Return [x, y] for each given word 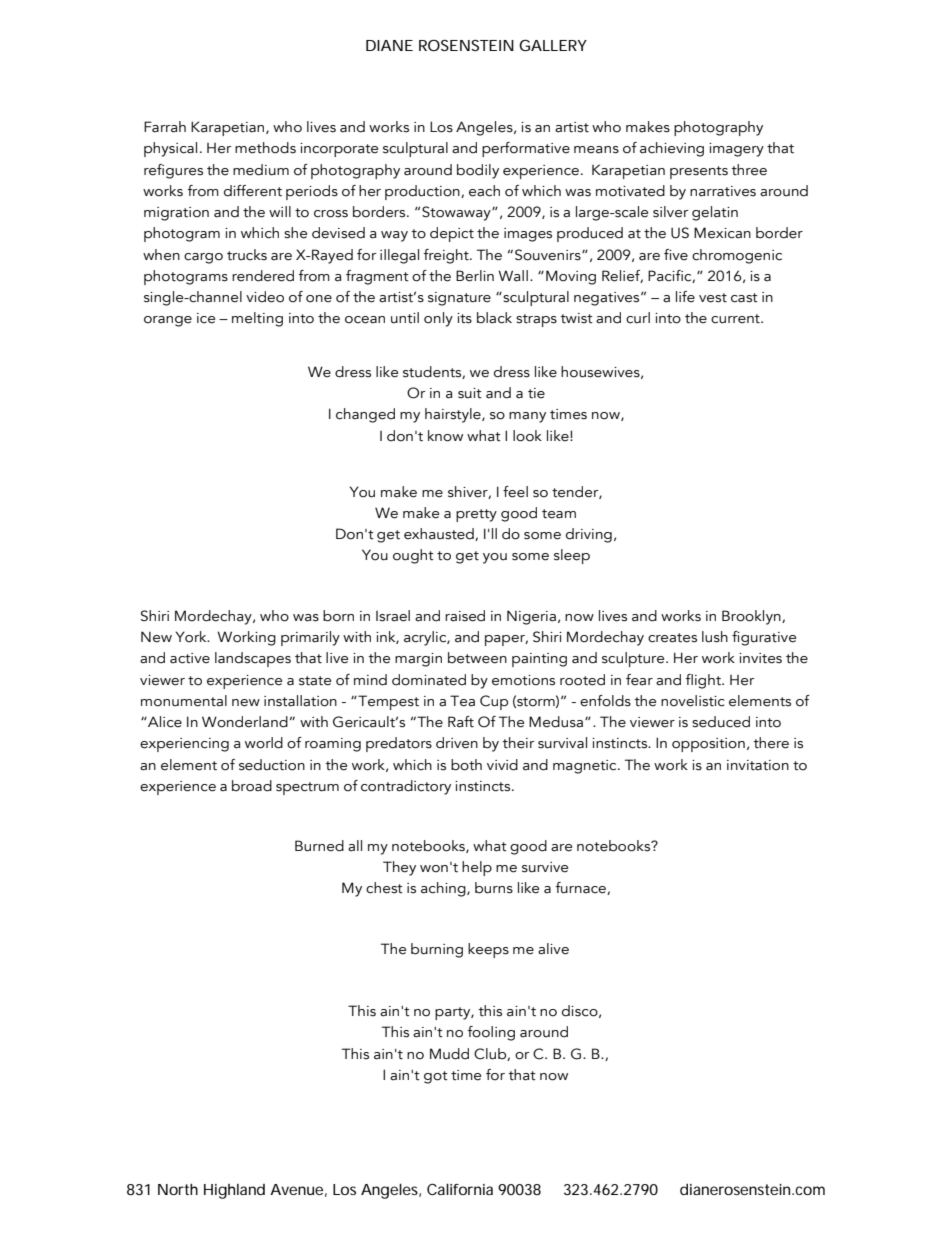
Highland [234, 1191]
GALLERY [553, 45]
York [192, 637]
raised [465, 616]
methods [265, 148]
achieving [672, 149]
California [460, 1189]
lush [715, 637]
